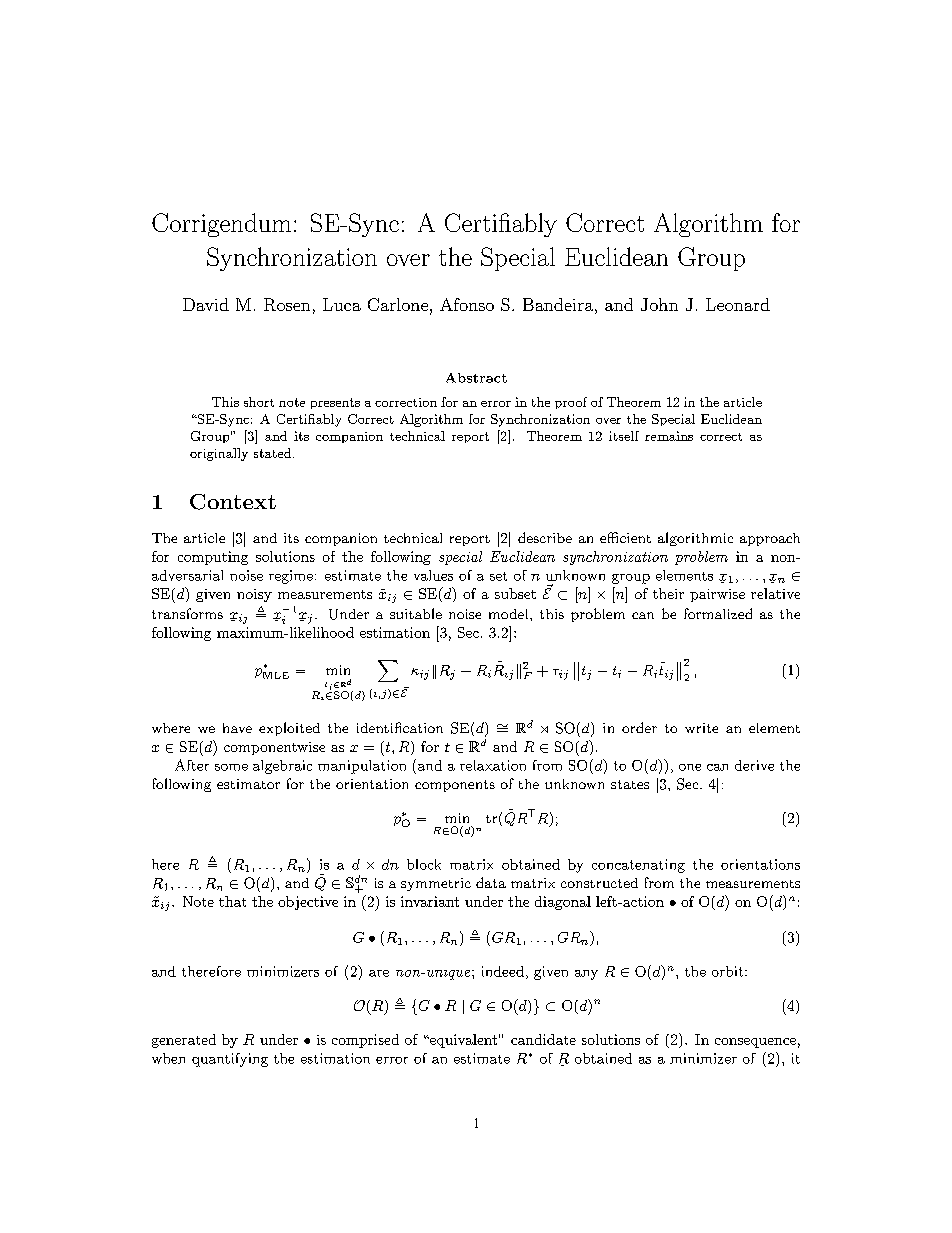  What do you see at coordinates (462, 1041) in the page?
I see `equivalent` at bounding box center [462, 1041].
